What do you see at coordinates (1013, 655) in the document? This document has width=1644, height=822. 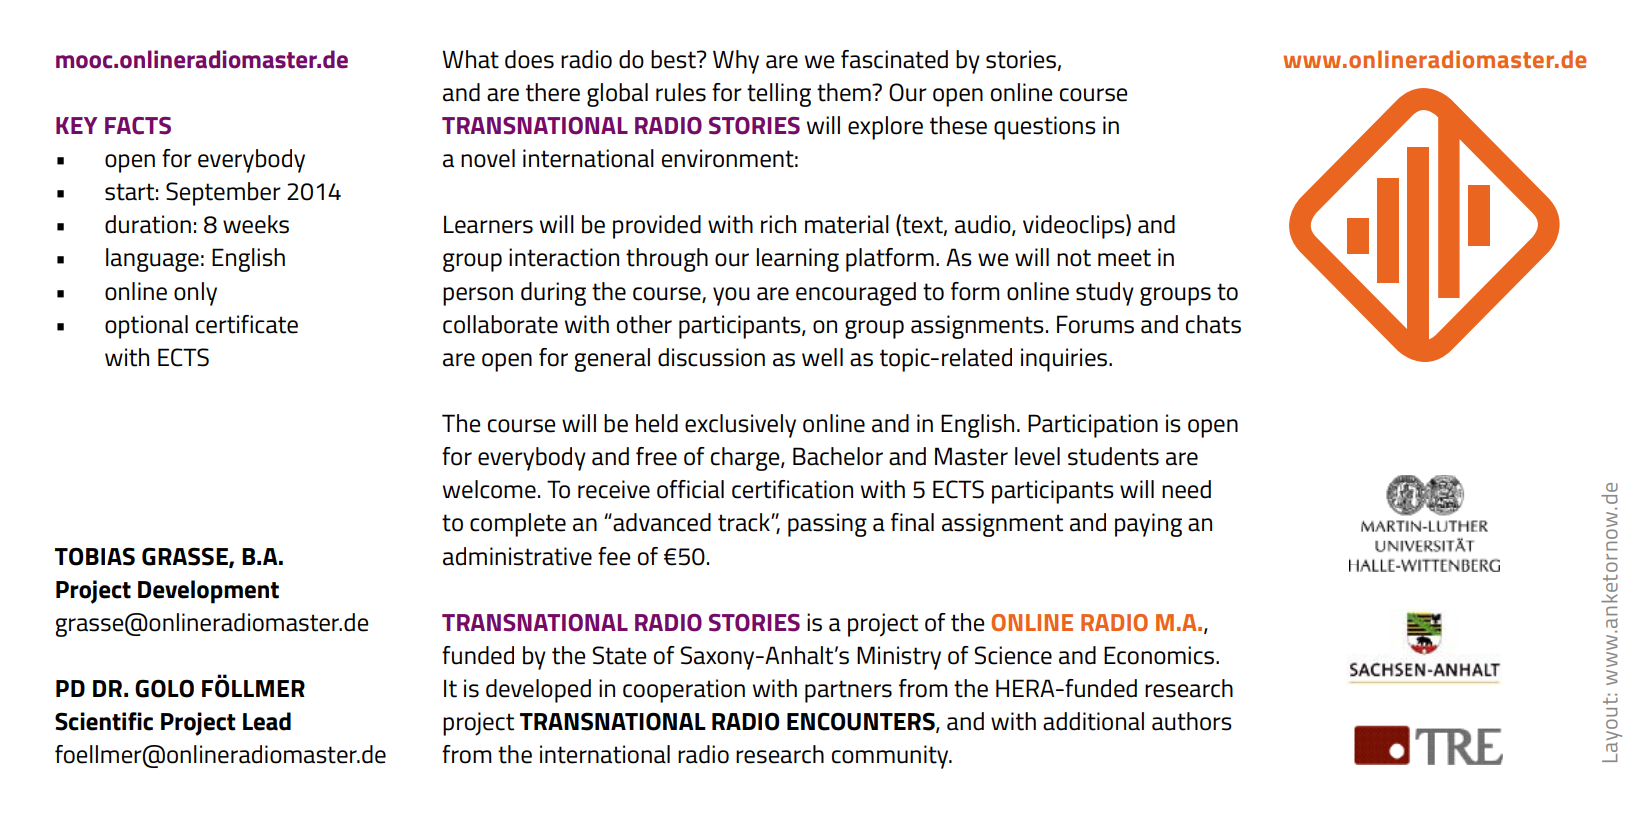 I see `Science` at bounding box center [1013, 655].
